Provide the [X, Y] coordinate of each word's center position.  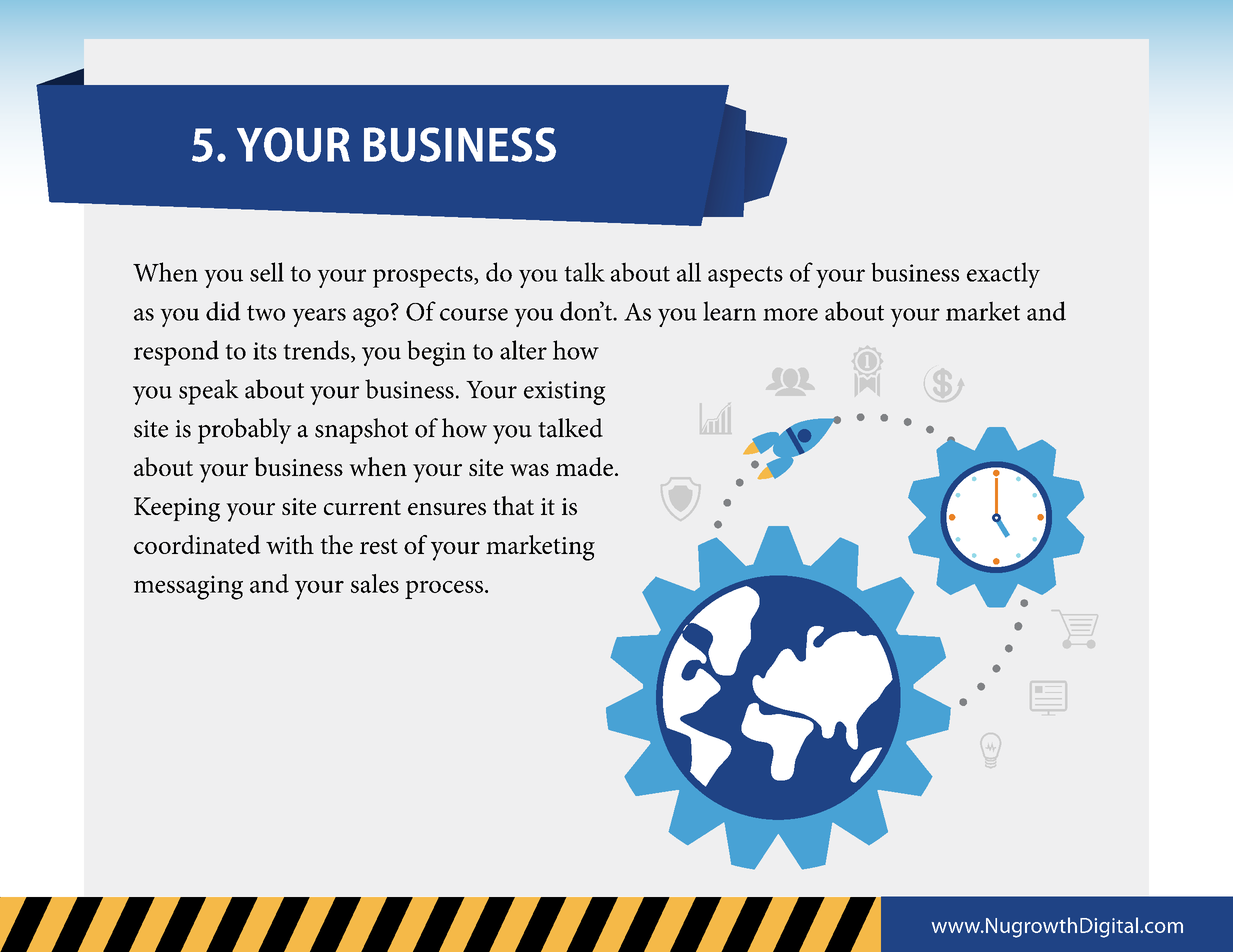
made [584, 466]
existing [565, 393]
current [362, 507]
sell [267, 272]
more [790, 314]
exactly [1003, 275]
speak [209, 392]
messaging [188, 587]
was [529, 470]
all [689, 272]
